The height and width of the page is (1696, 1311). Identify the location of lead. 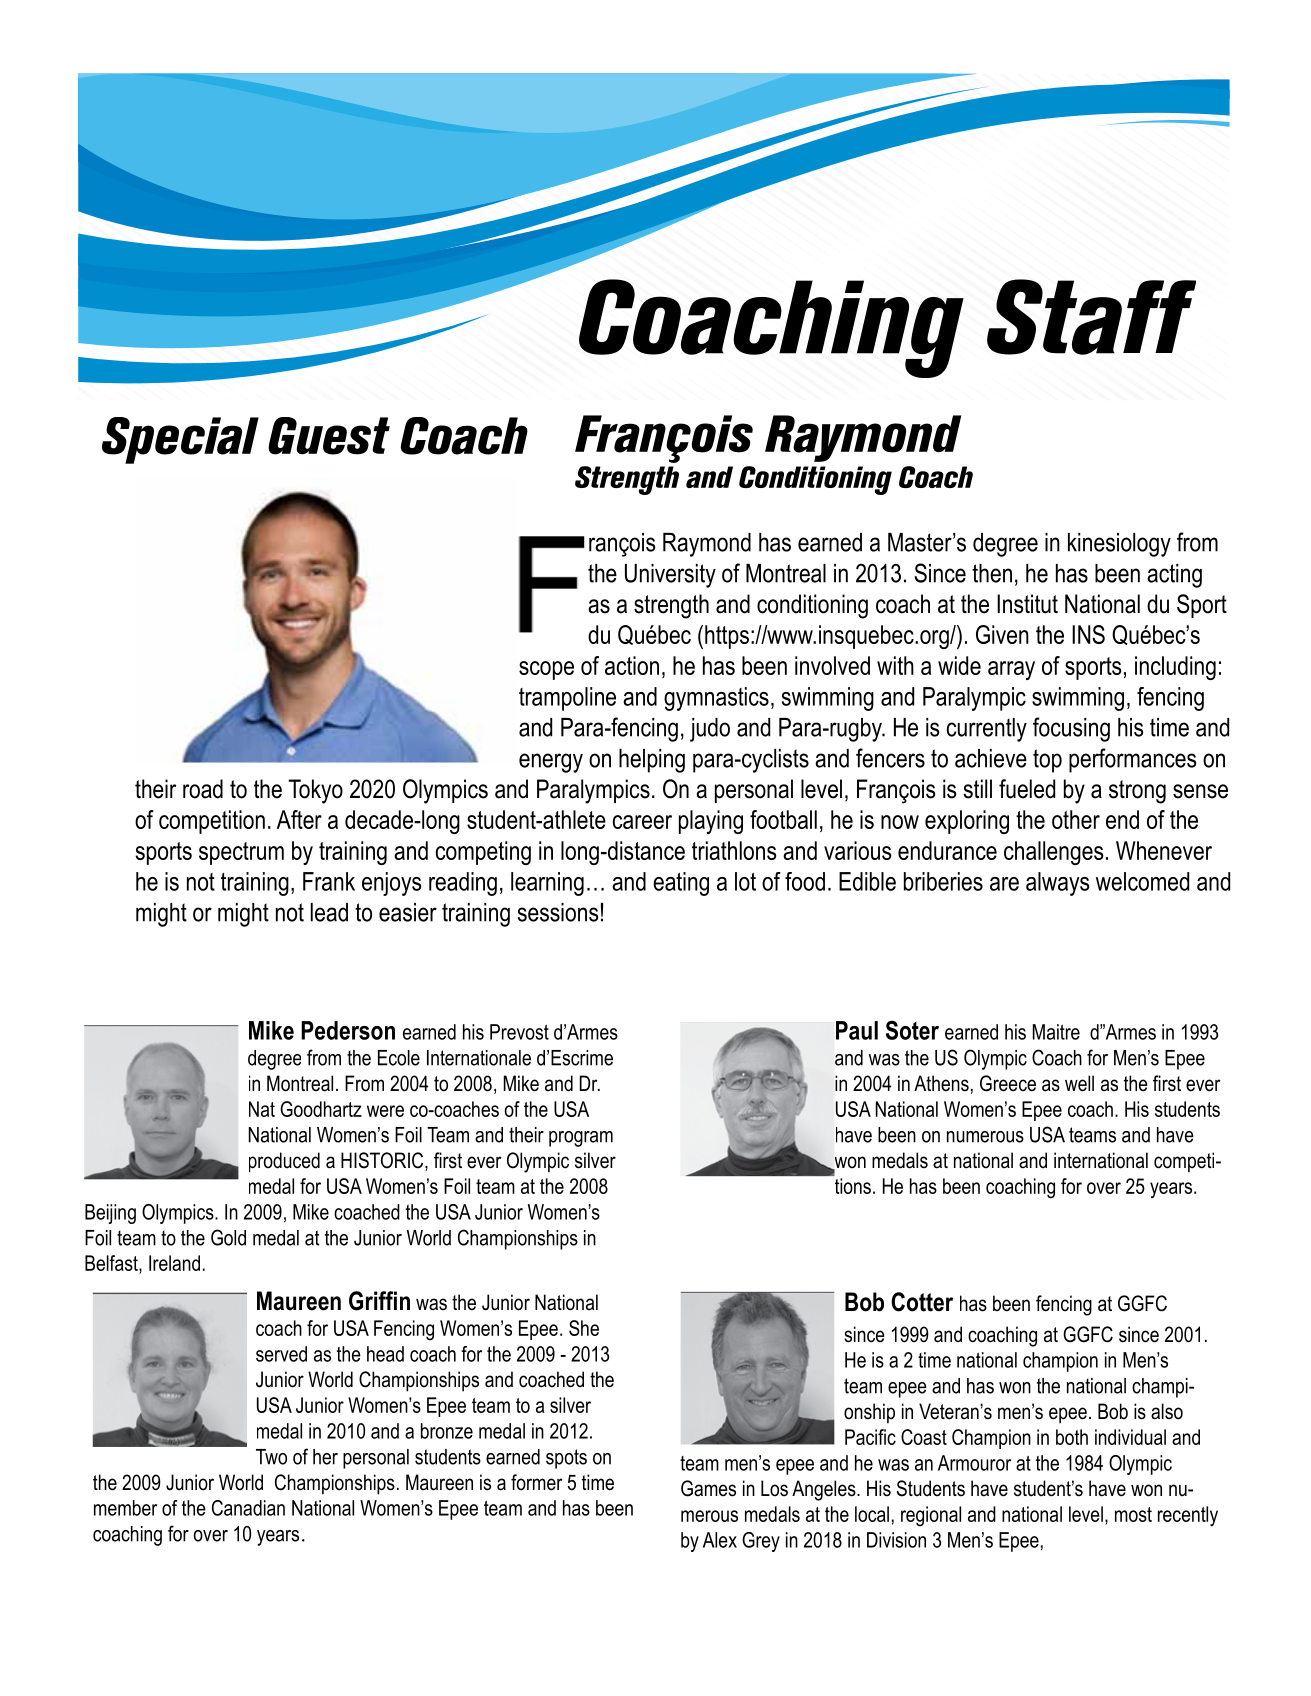
(329, 912).
